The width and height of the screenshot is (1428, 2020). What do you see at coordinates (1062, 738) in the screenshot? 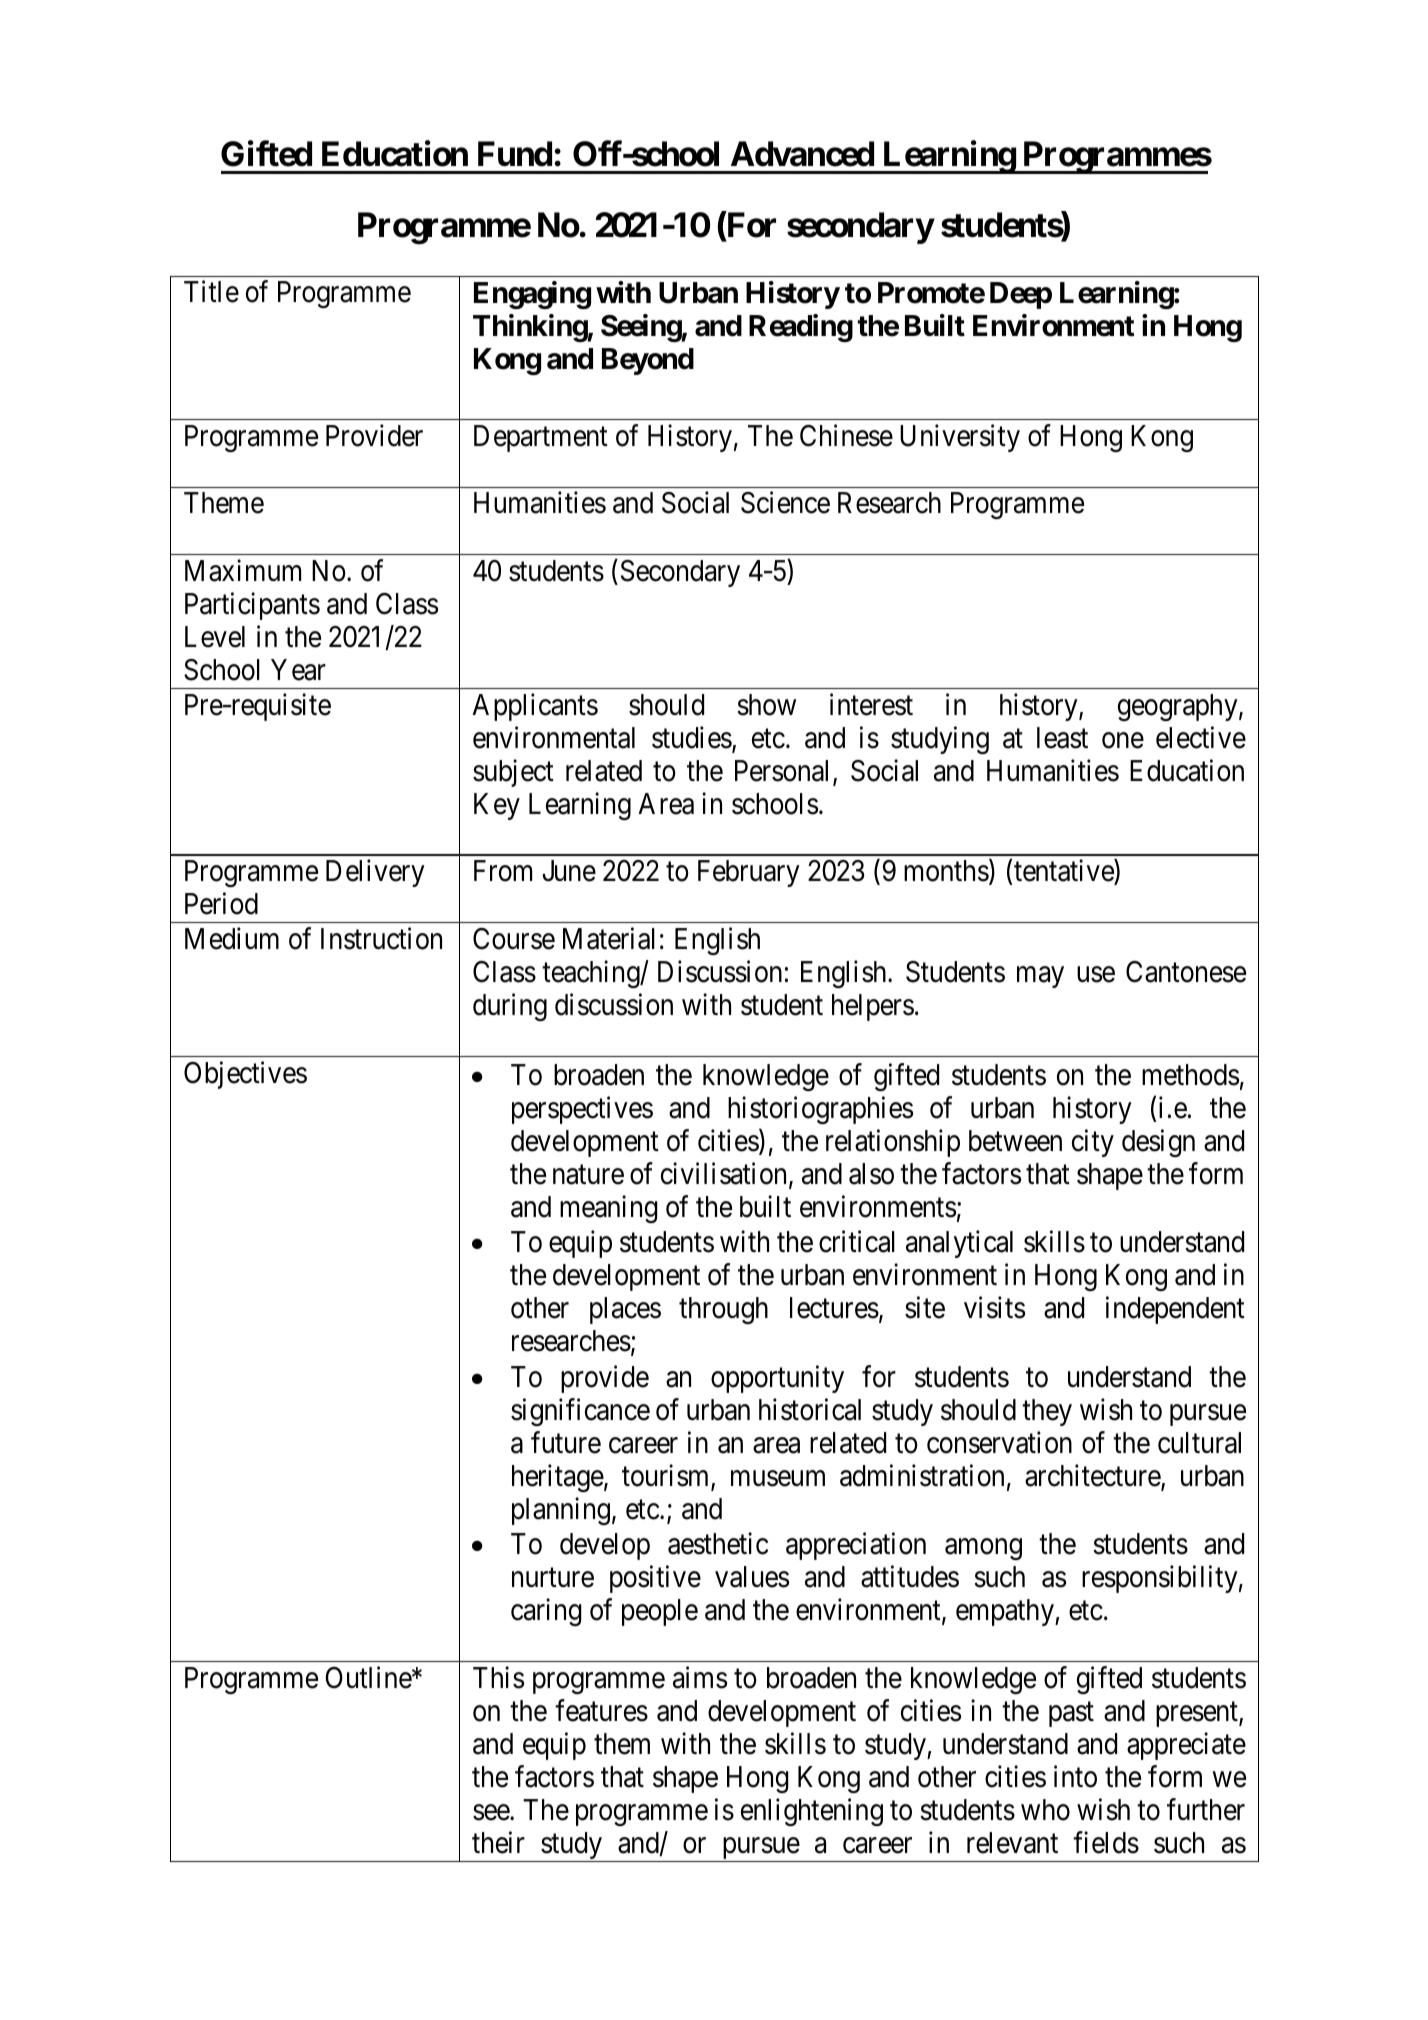
I see `least` at bounding box center [1062, 738].
